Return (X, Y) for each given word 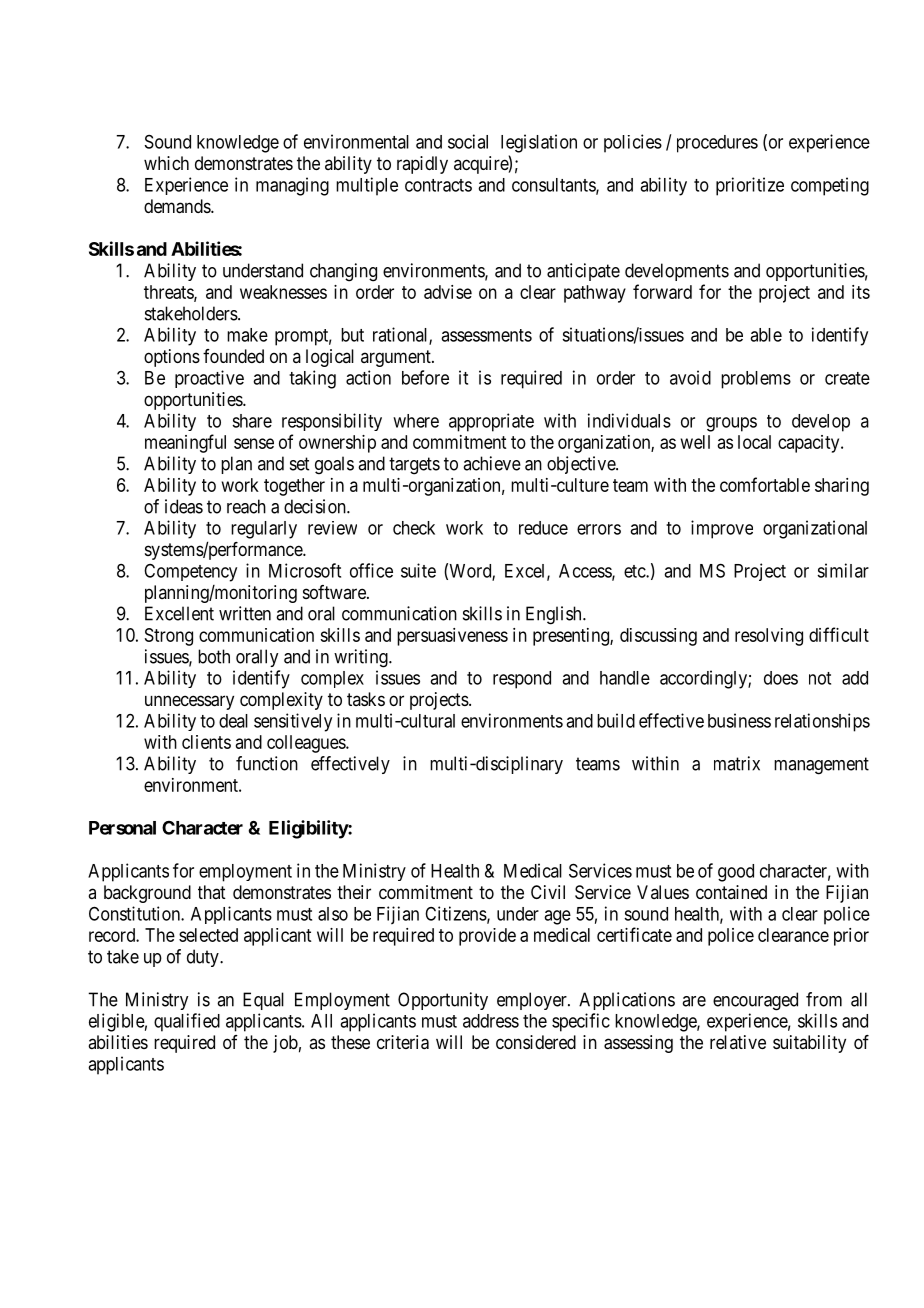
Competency (190, 573)
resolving (769, 637)
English (555, 615)
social (468, 141)
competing (830, 186)
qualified (187, 1022)
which (166, 163)
